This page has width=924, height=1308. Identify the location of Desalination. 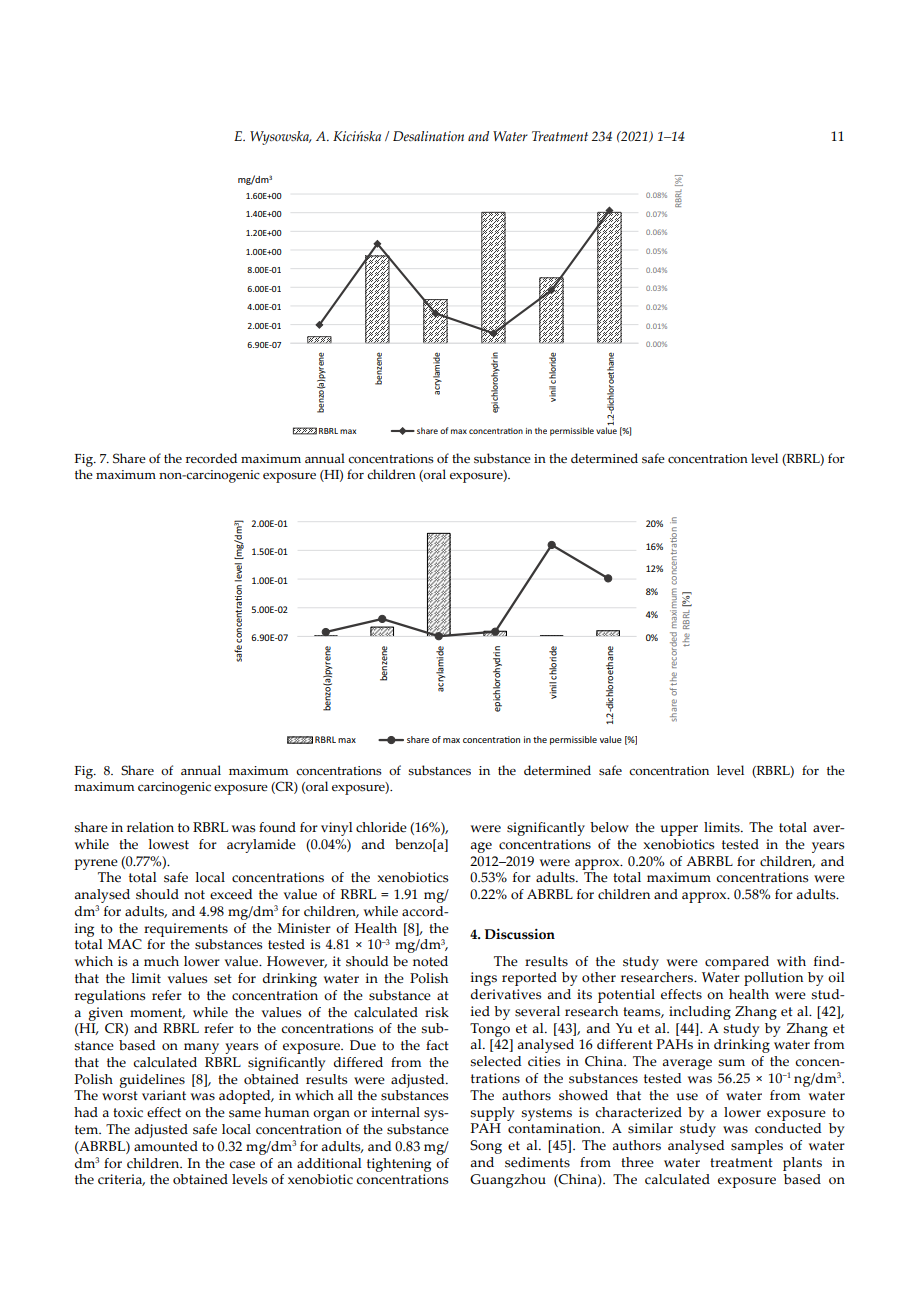
(428, 136).
